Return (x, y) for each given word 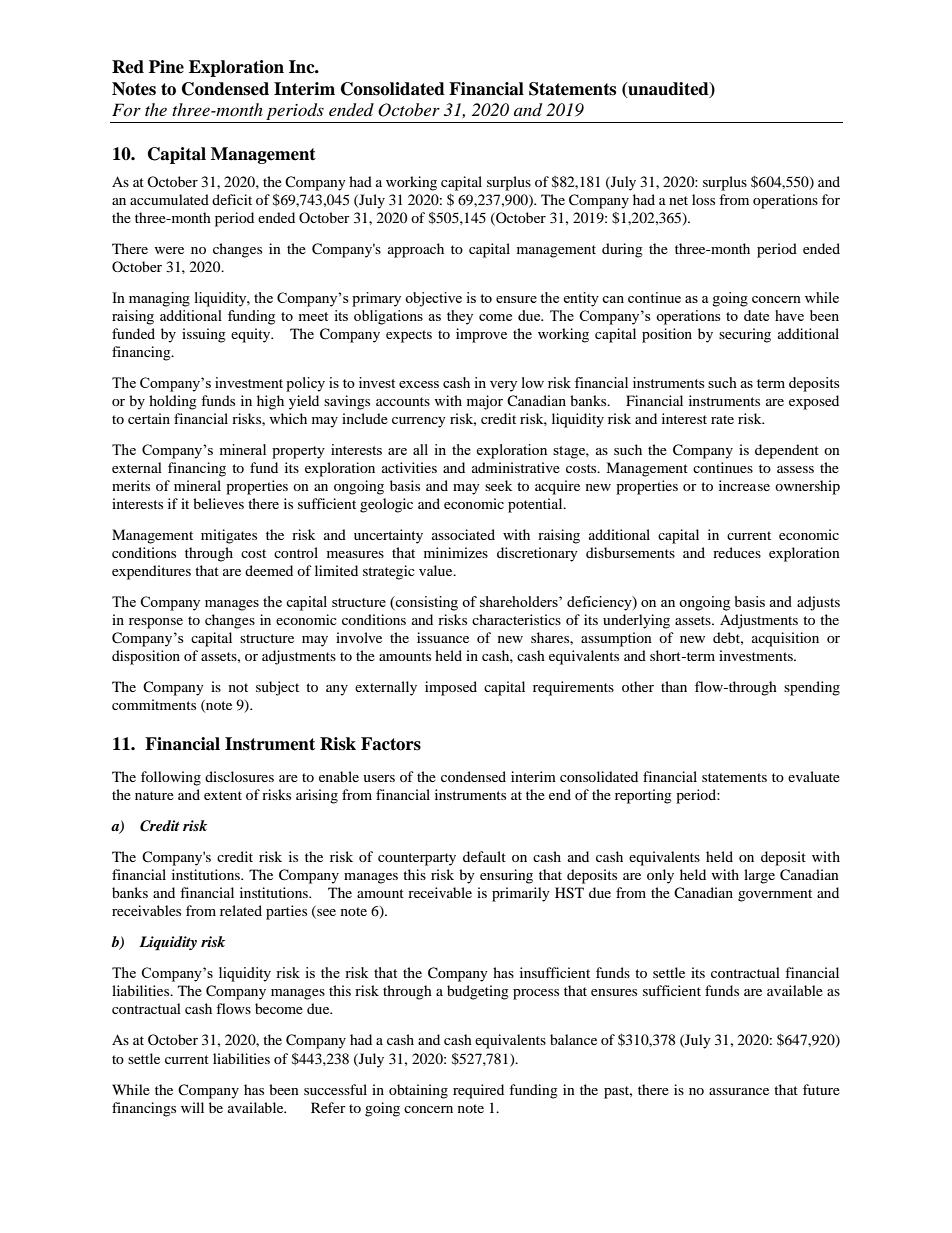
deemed (269, 570)
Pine (166, 67)
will (192, 1107)
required (478, 1091)
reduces (737, 552)
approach (416, 250)
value (437, 570)
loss (703, 199)
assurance (739, 1091)
